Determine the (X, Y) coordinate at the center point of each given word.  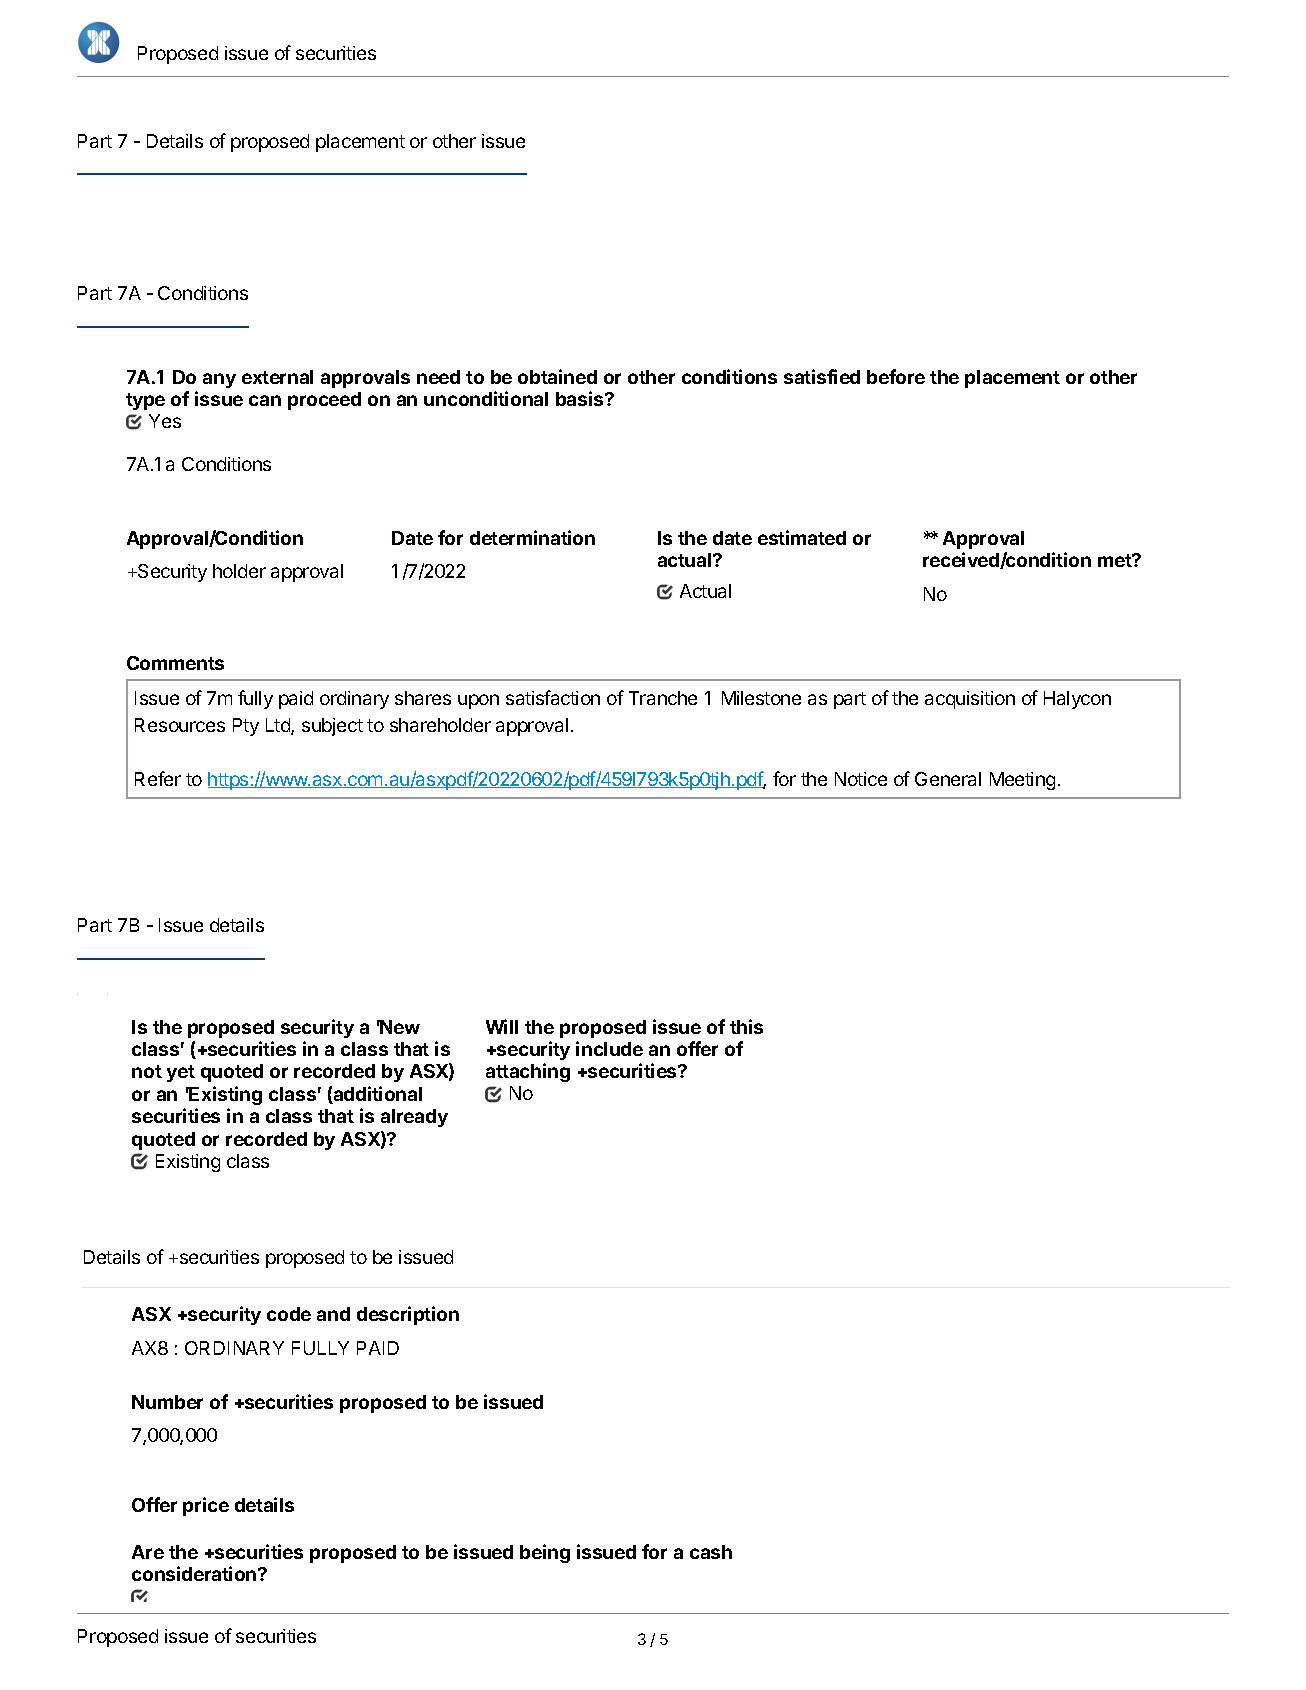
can (265, 400)
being (545, 1553)
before (896, 376)
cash (711, 1552)
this (746, 1026)
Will (502, 1026)
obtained (557, 376)
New (399, 1027)
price (206, 1506)
